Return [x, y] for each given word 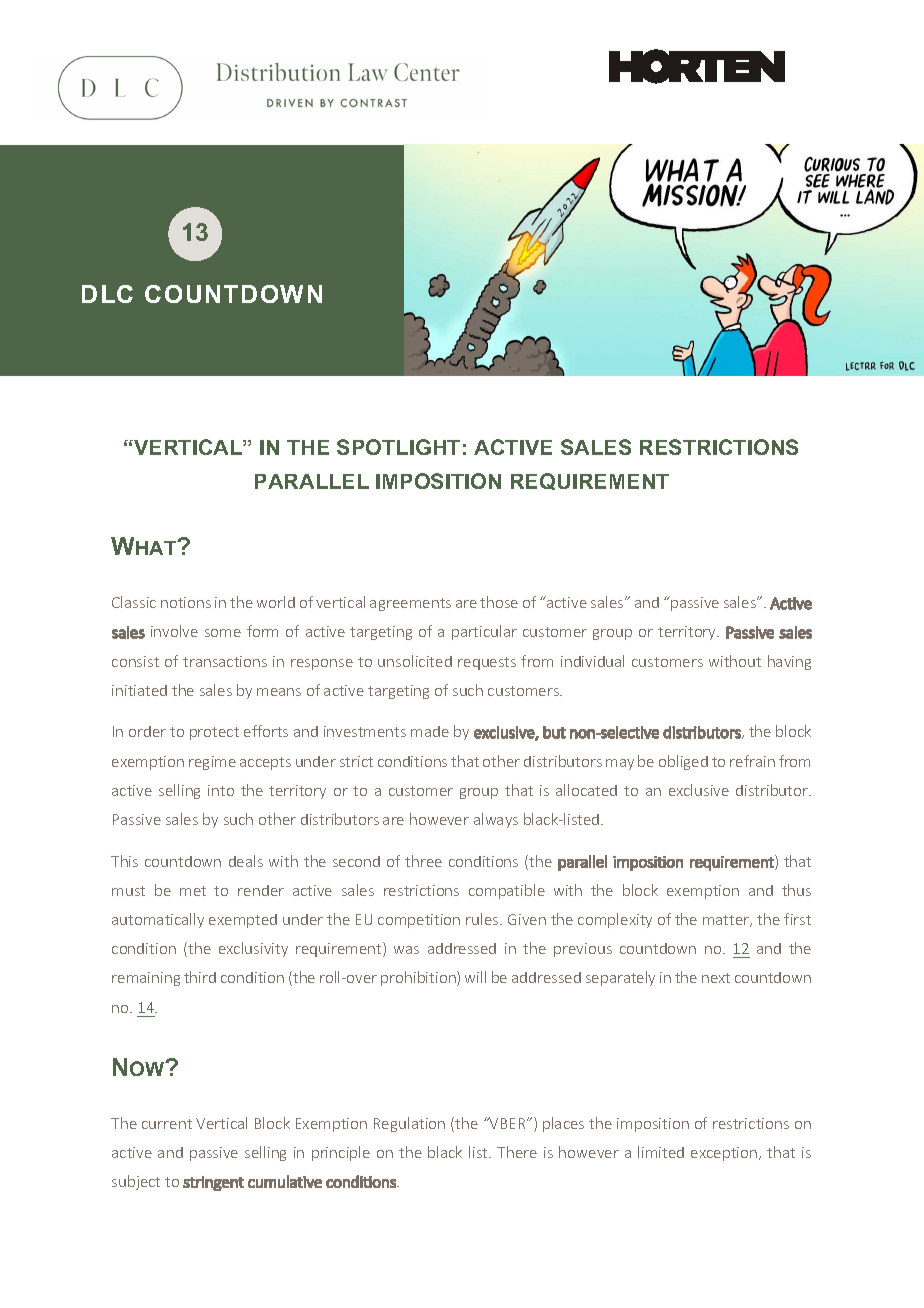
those [499, 602]
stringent [213, 1183]
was [406, 950]
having [789, 662]
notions [186, 602]
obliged [683, 762]
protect [214, 733]
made [430, 731]
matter [727, 921]
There [517, 1152]
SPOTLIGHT [398, 447]
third [200, 977]
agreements [410, 604]
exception [725, 1154]
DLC [107, 294]
